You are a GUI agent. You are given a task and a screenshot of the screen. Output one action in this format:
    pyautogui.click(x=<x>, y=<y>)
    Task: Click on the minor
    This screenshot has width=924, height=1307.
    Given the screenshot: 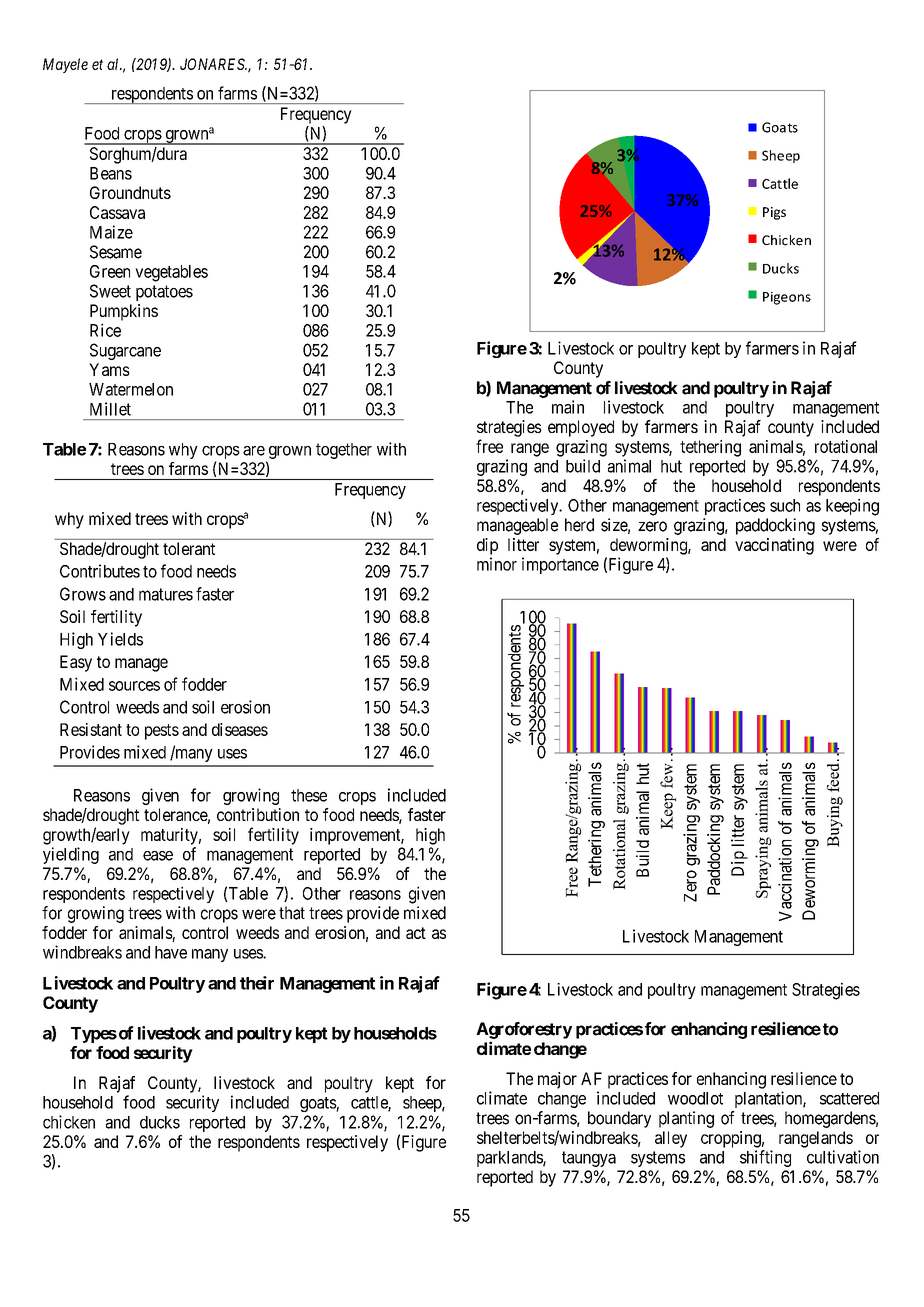 What is the action you would take?
    pyautogui.click(x=497, y=564)
